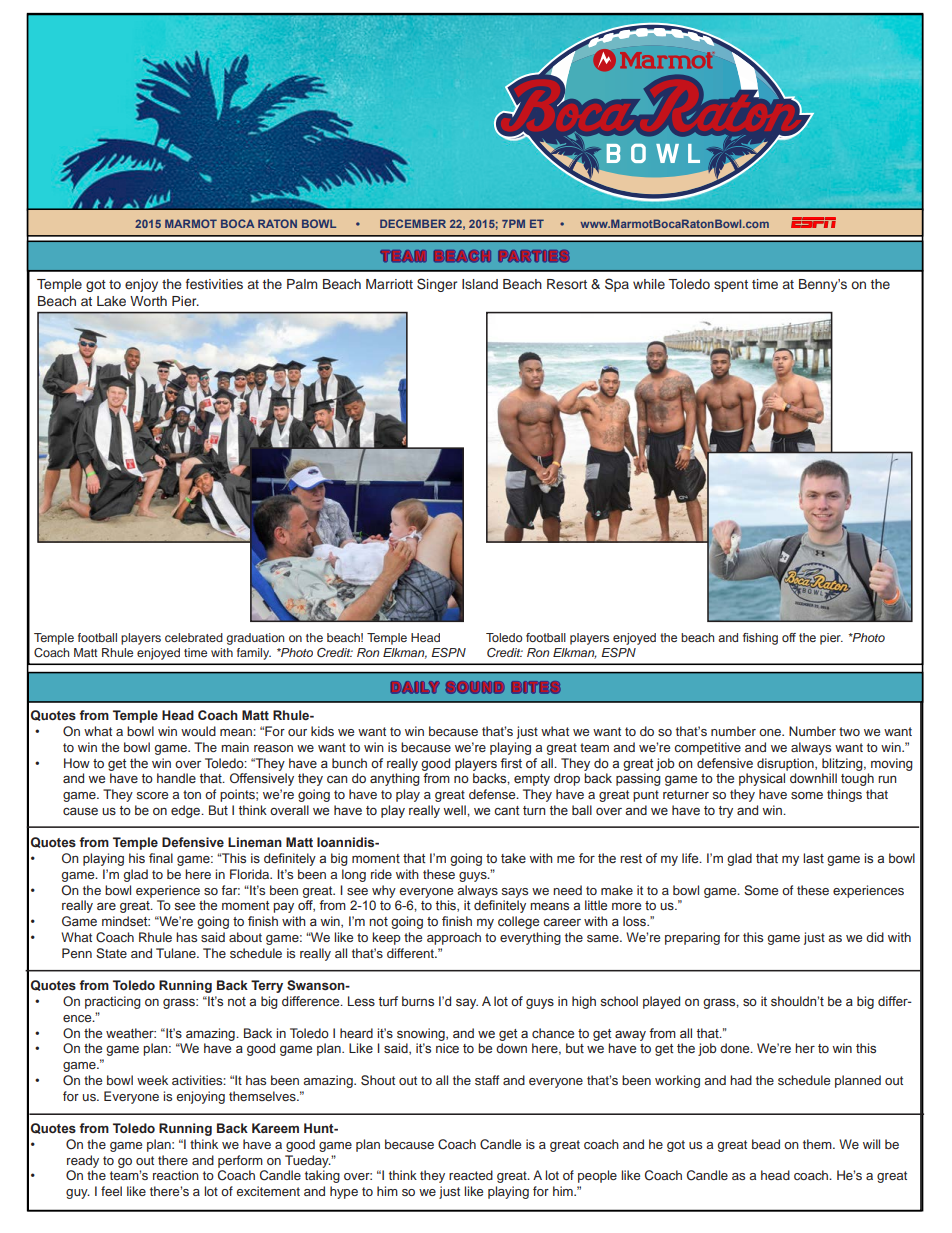 Image resolution: width=952 pixels, height=1233 pixels. What do you see at coordinates (471, 1175) in the screenshot?
I see `reacted` at bounding box center [471, 1175].
